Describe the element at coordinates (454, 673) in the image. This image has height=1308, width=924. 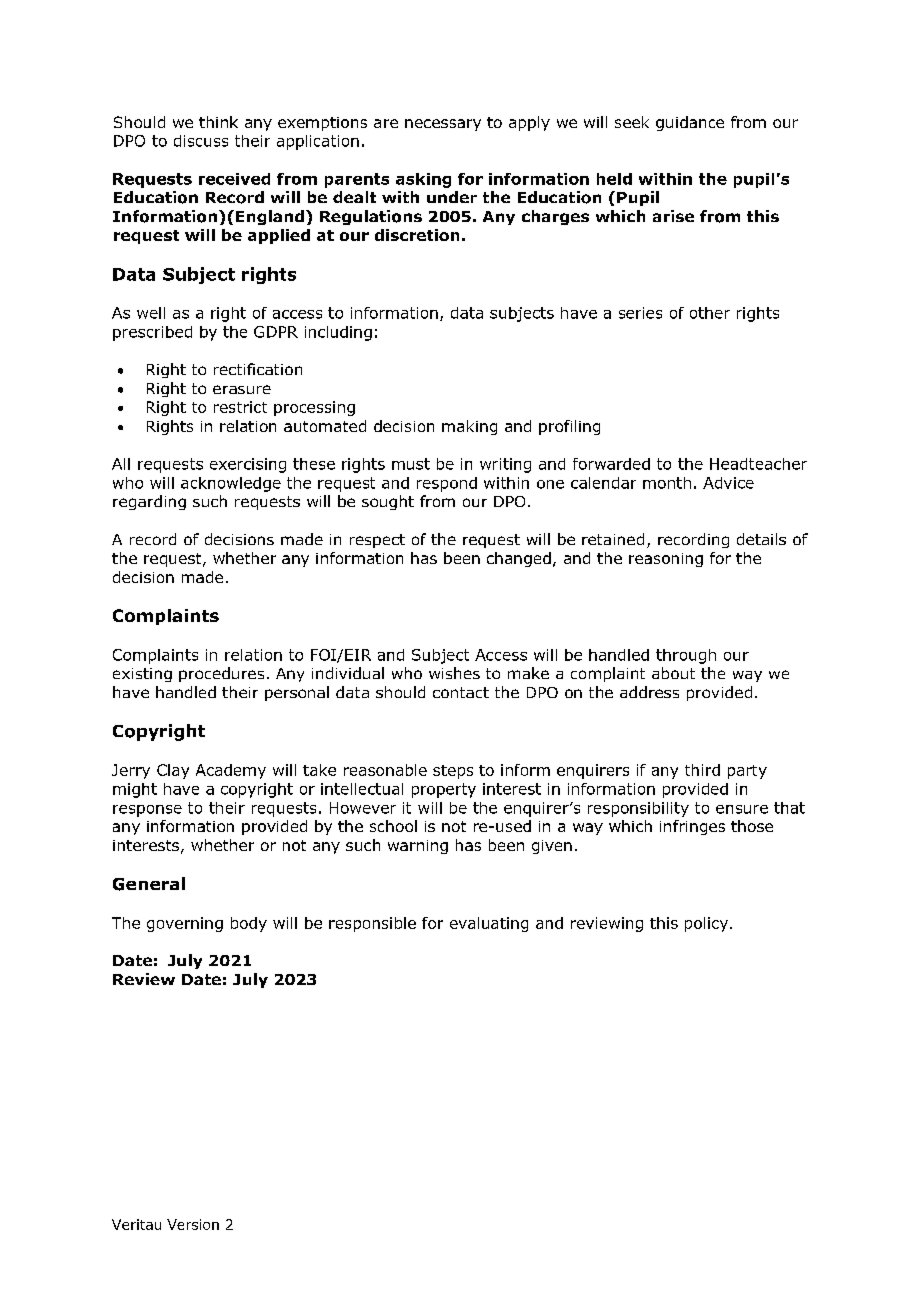
I see `wishes` at that location.
